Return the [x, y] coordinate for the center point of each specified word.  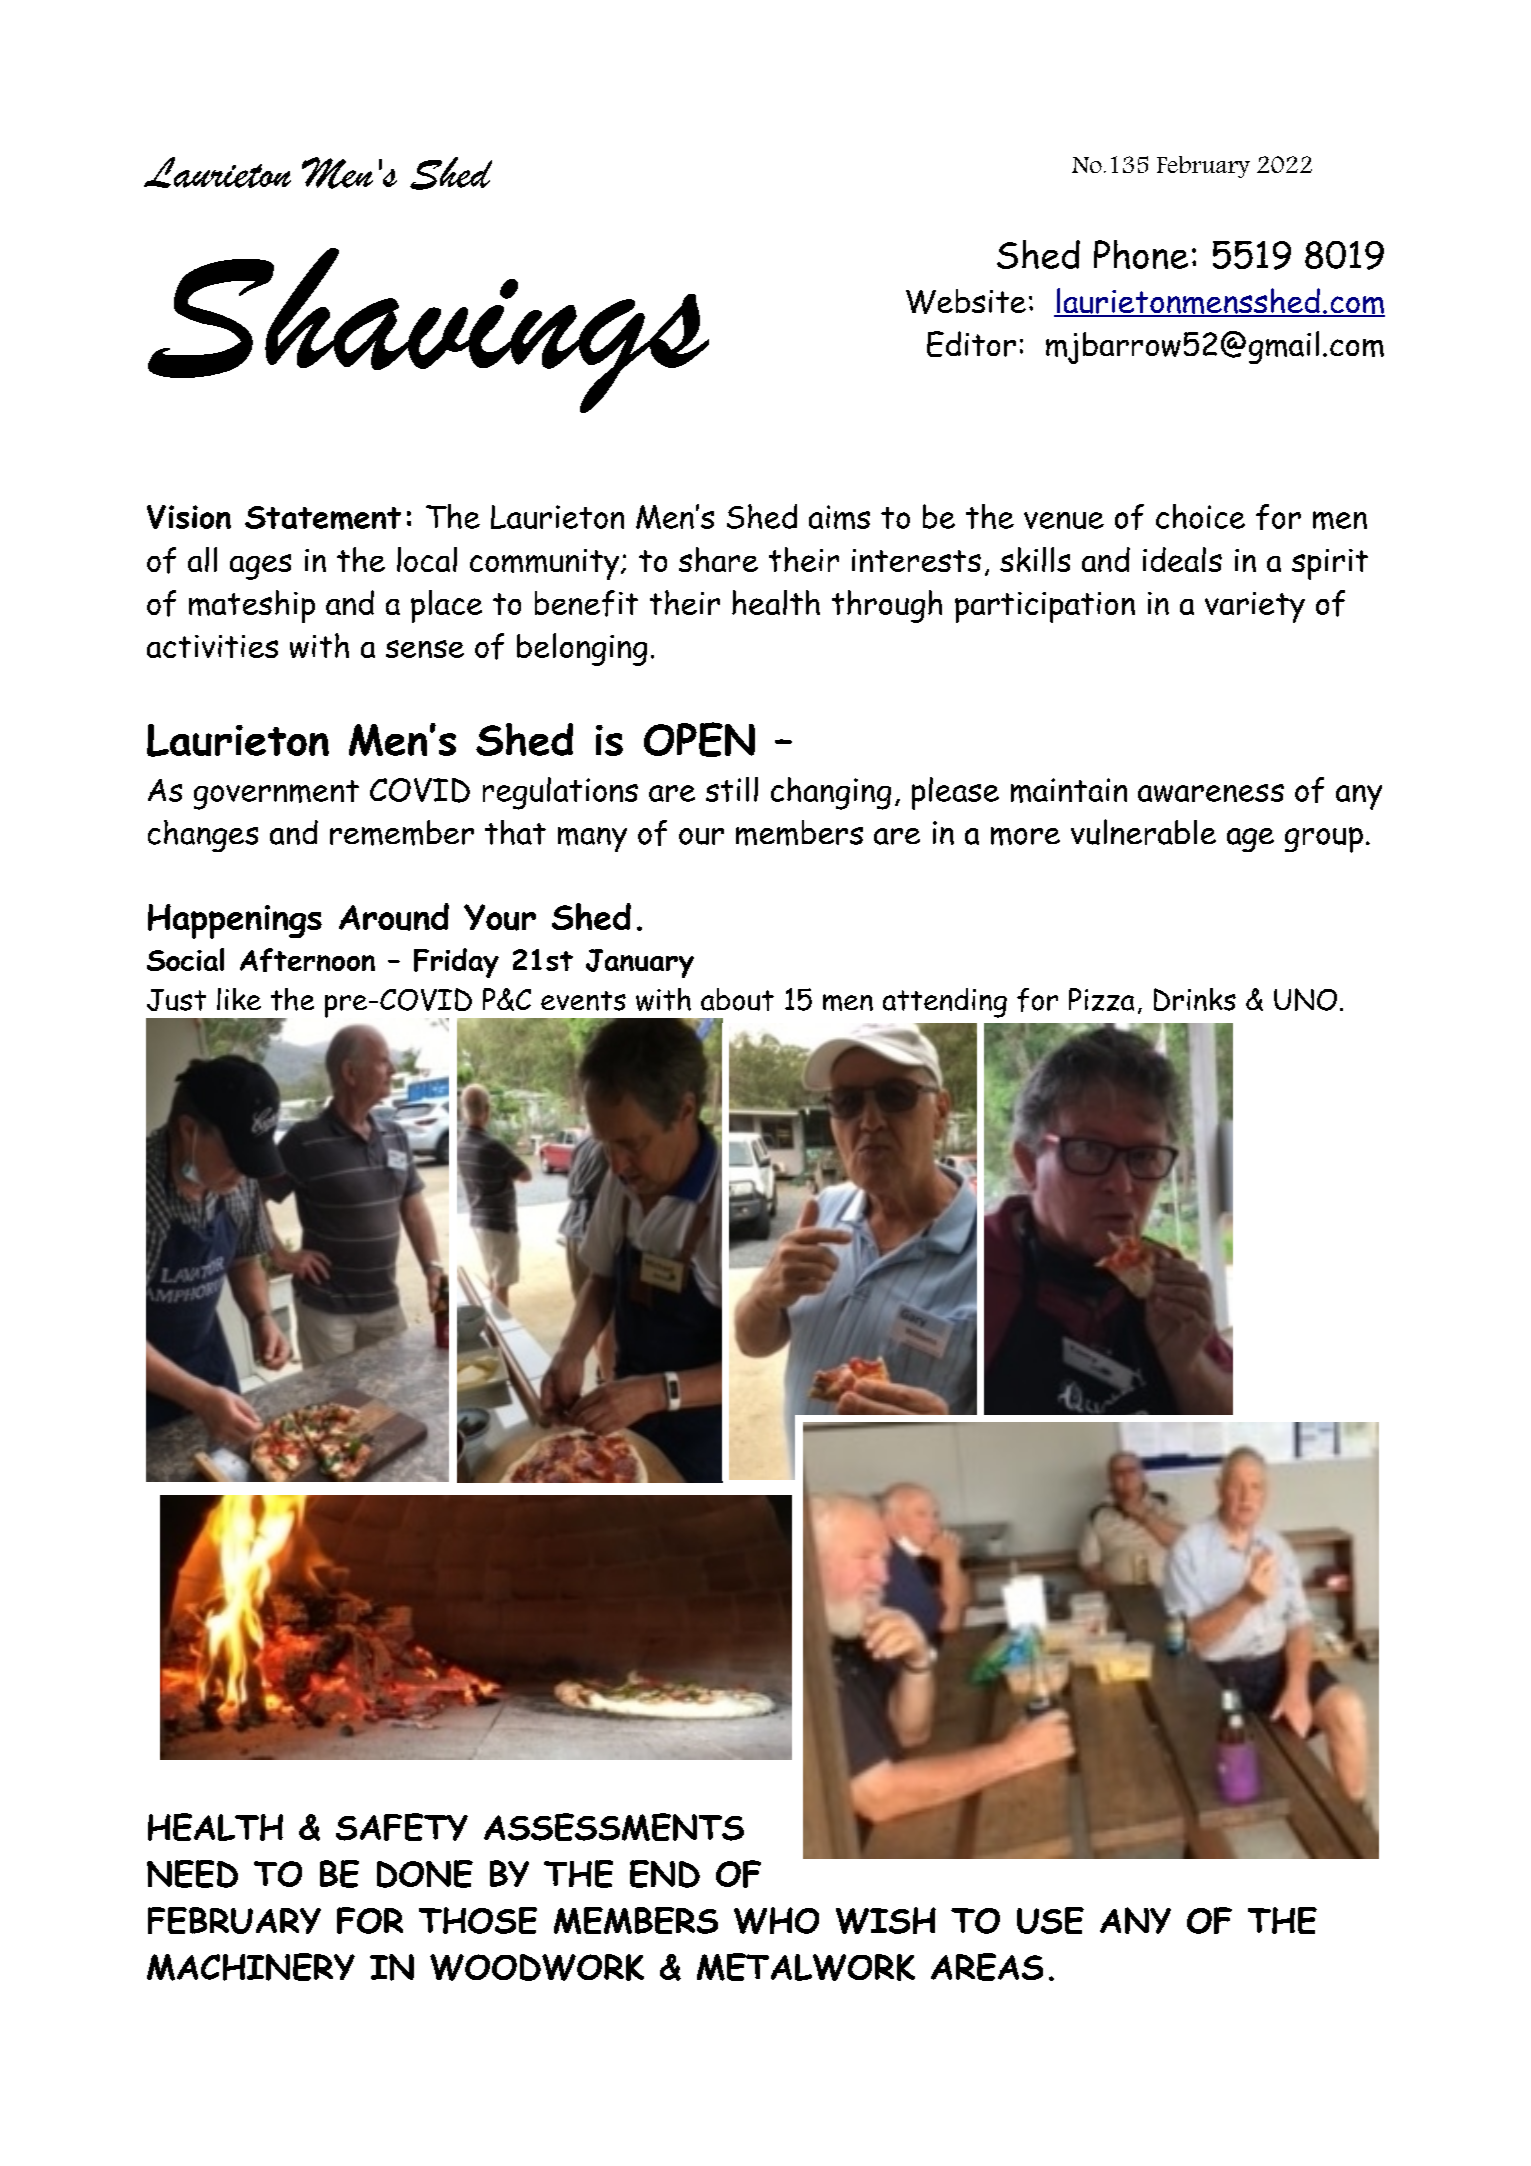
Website [966, 301]
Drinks [1195, 999]
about [737, 999]
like [239, 999]
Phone [1141, 254]
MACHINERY [251, 1967]
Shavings [428, 330]
